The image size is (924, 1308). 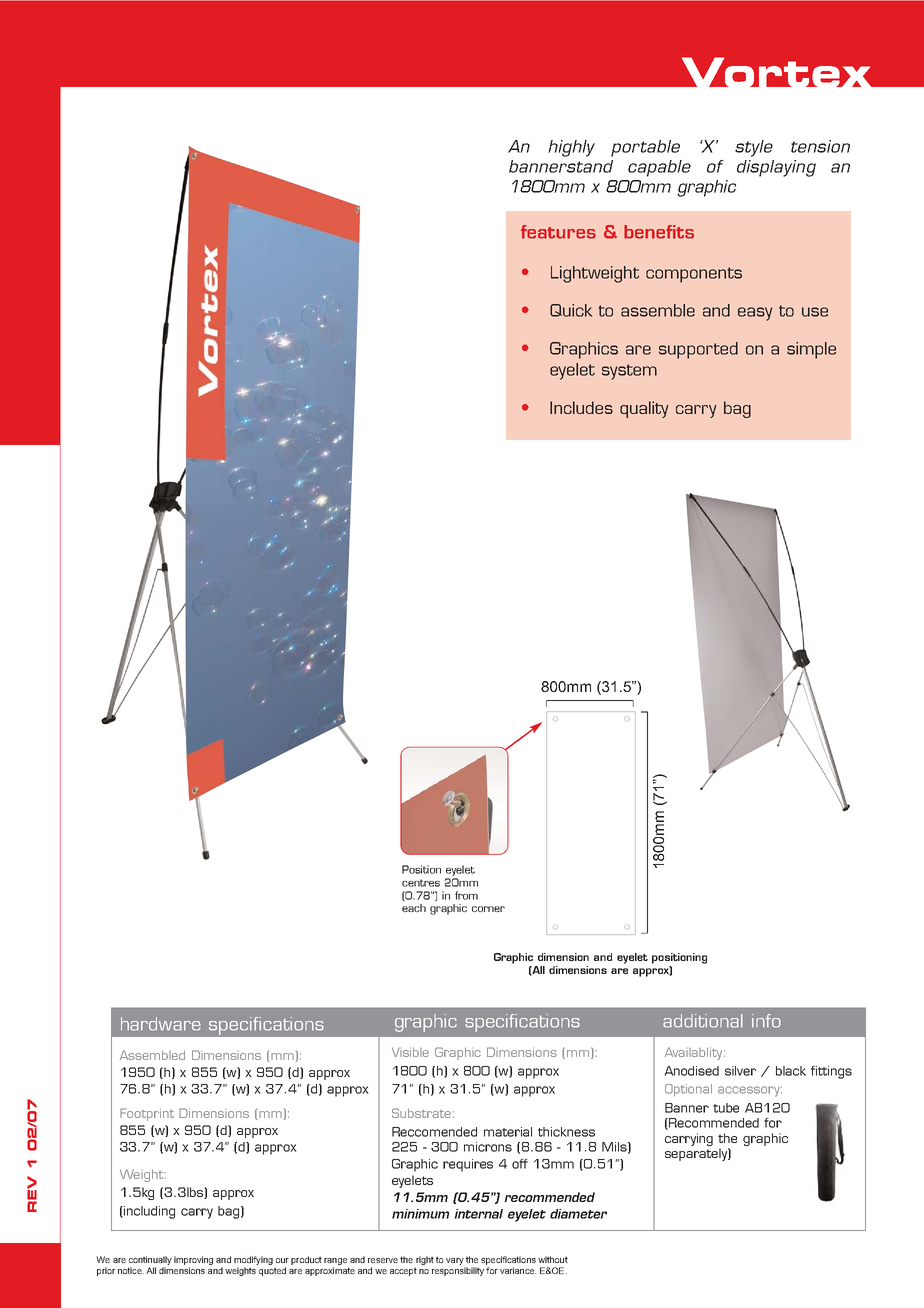 What do you see at coordinates (193, 1260) in the screenshot?
I see `improving` at bounding box center [193, 1260].
